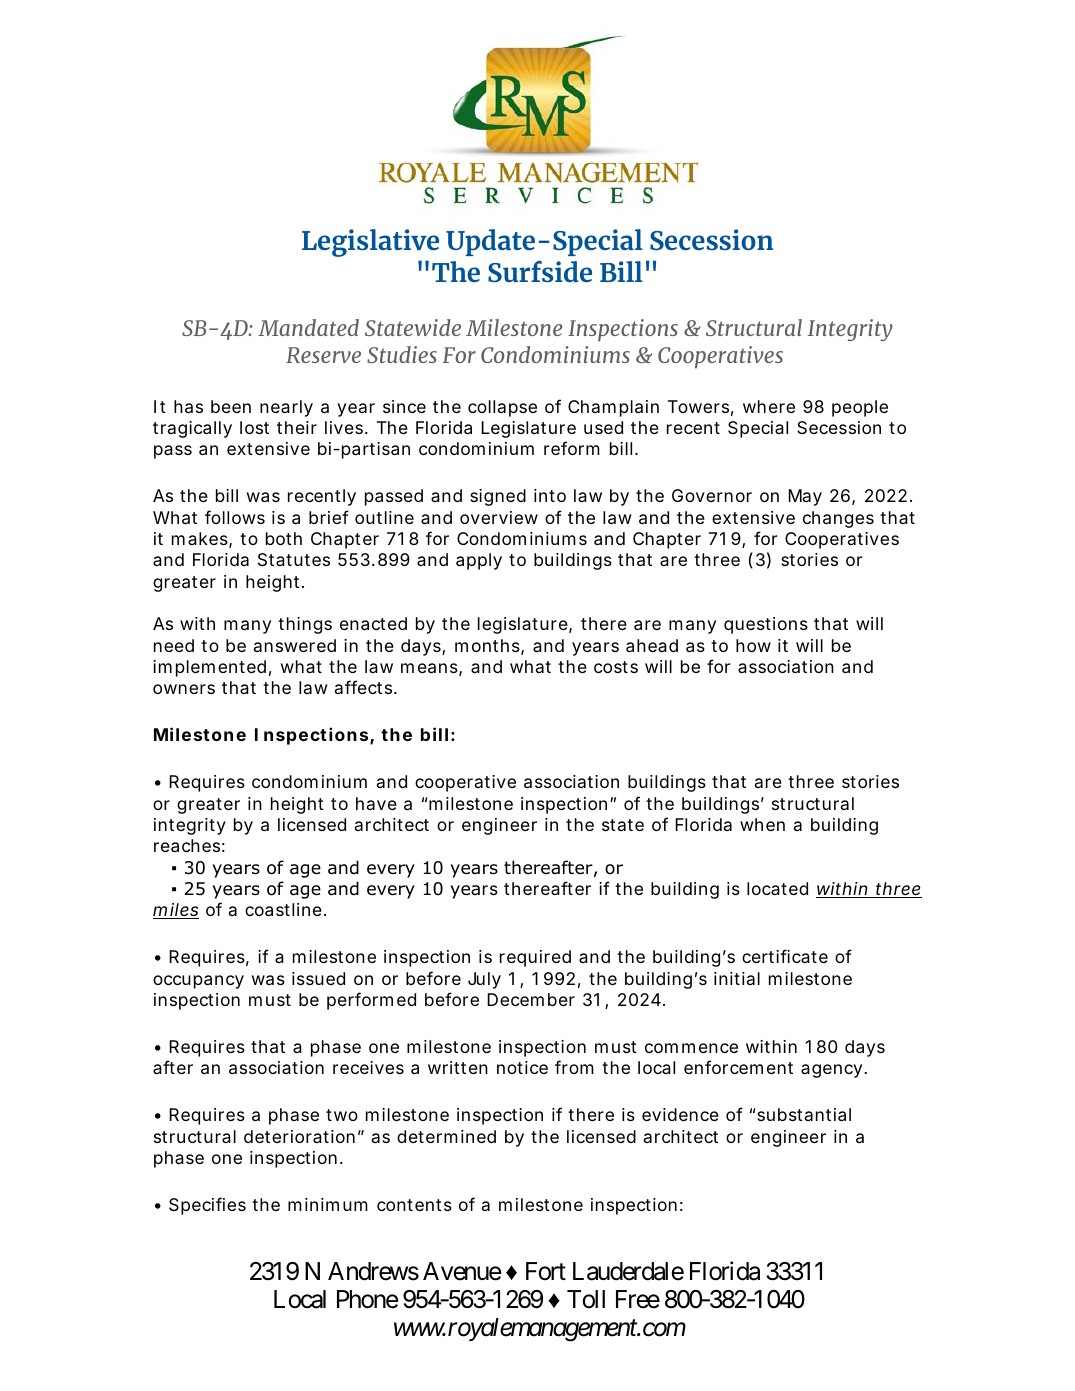  What do you see at coordinates (616, 667) in the screenshot?
I see `costs` at bounding box center [616, 667].
